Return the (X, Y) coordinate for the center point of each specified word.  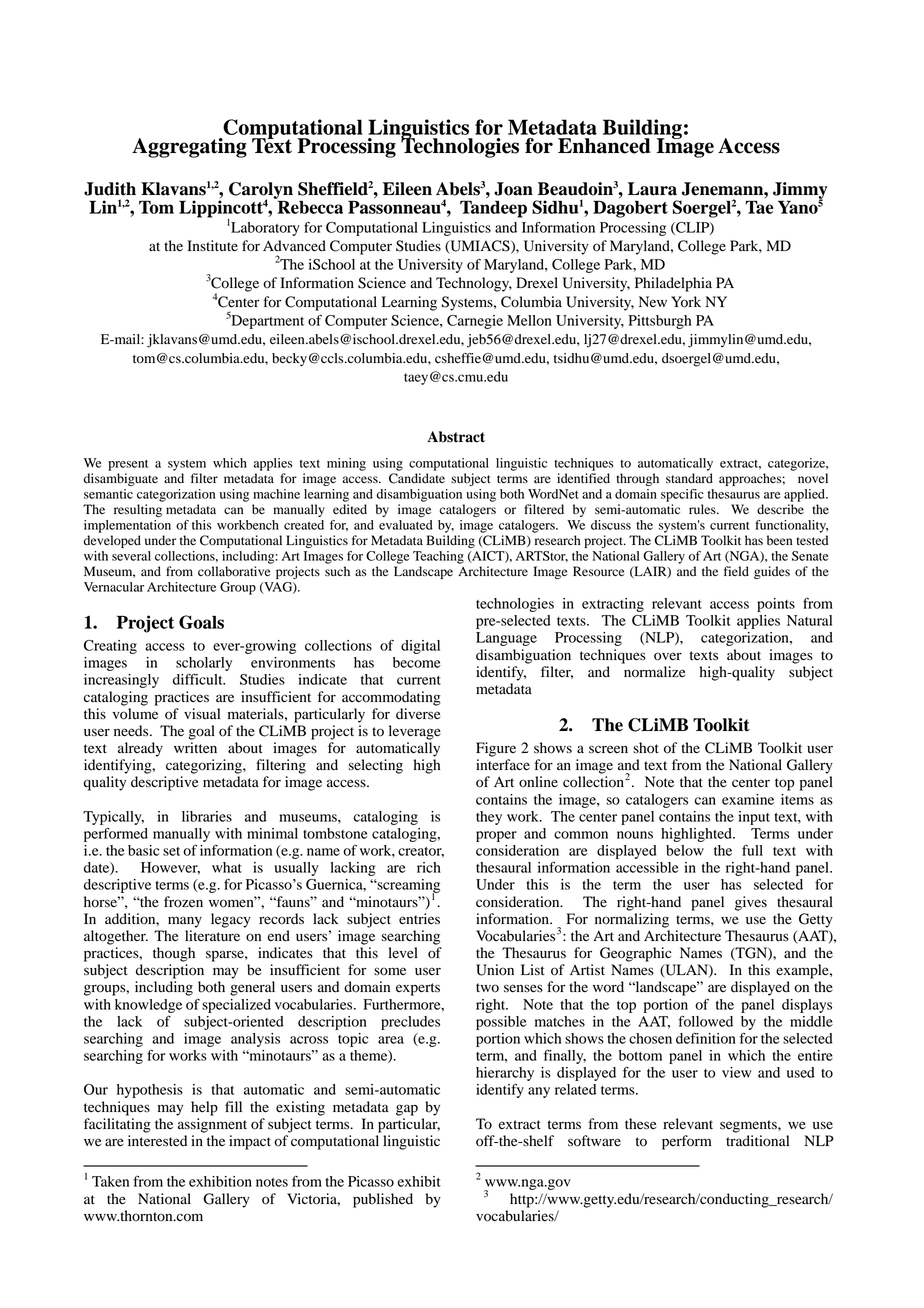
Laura (652, 189)
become (417, 662)
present (128, 465)
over (668, 656)
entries (419, 919)
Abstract (456, 437)
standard (689, 478)
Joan (513, 189)
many (185, 922)
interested (157, 1141)
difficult (199, 679)
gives (751, 903)
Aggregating (189, 148)
